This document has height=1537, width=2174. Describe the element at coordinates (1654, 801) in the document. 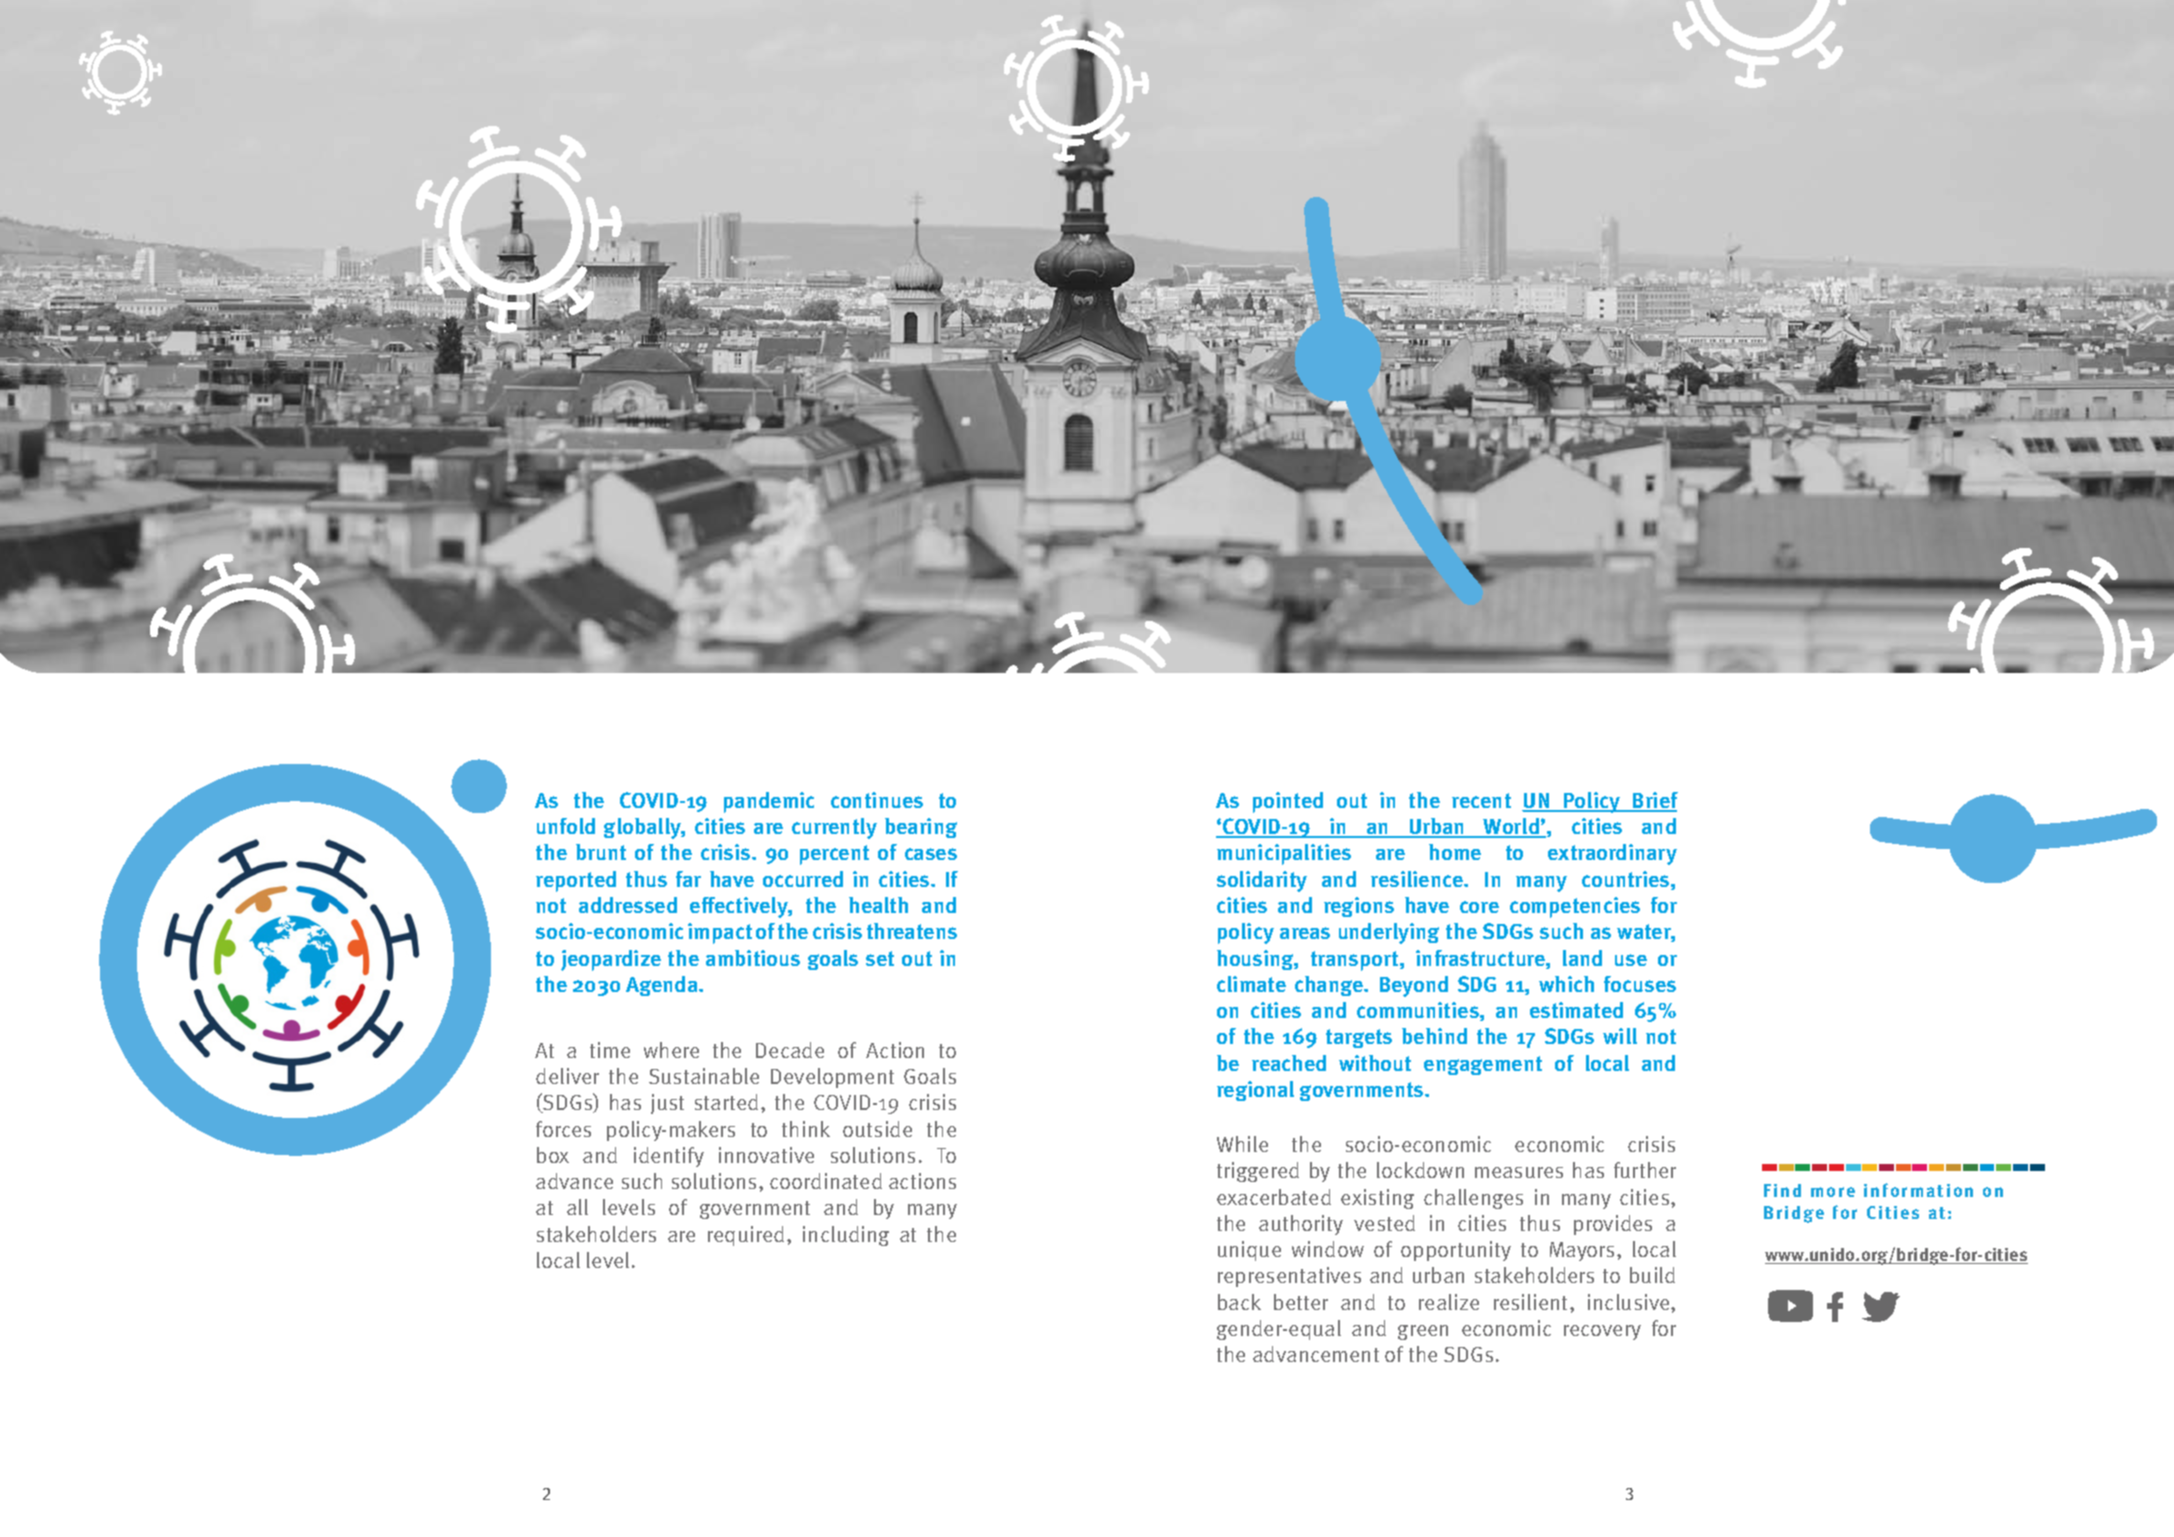

I see `Brief` at that location.
